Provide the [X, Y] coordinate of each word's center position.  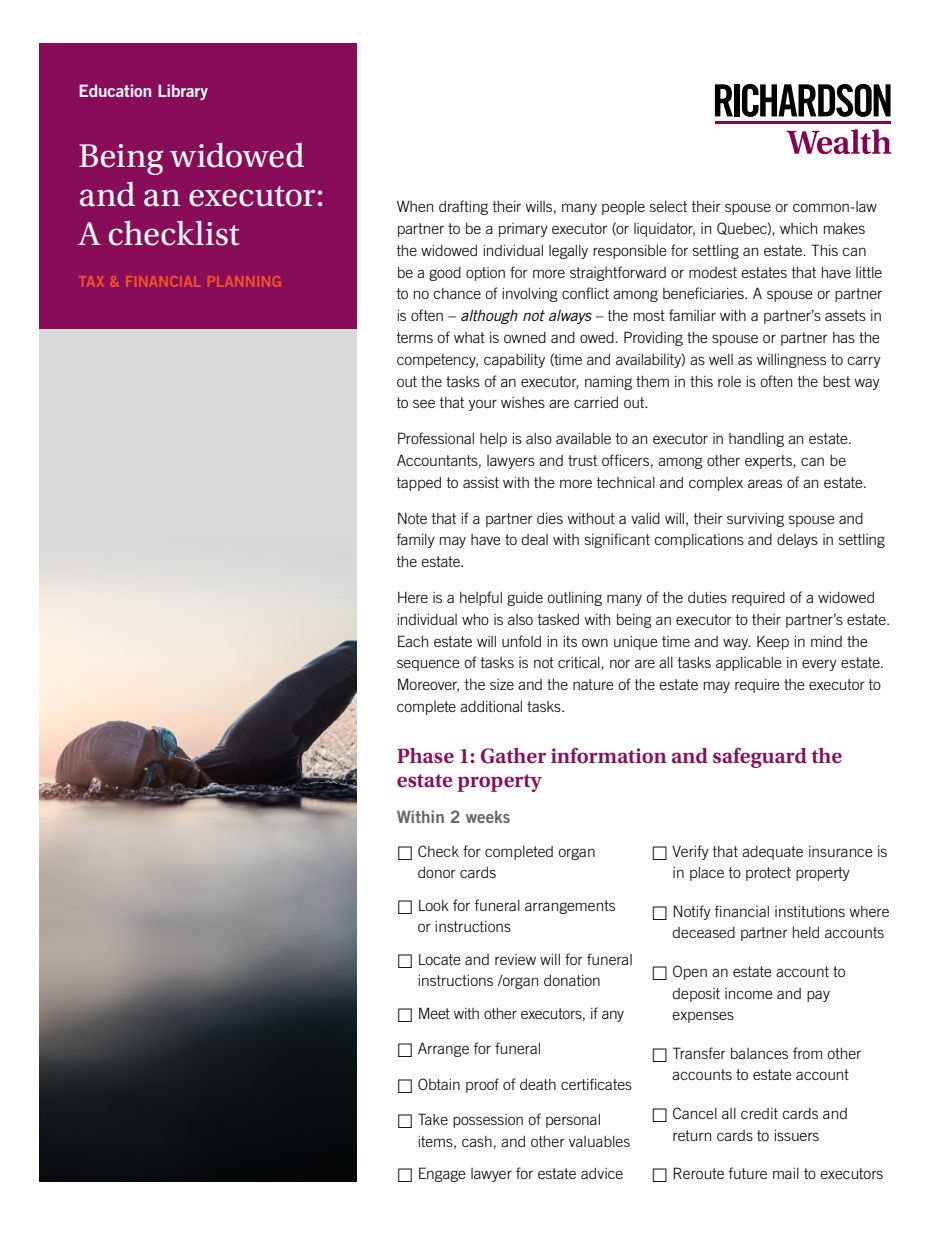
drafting [463, 207]
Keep [773, 642]
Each [413, 641]
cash [477, 1141]
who [475, 619]
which [798, 228]
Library [183, 92]
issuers [797, 1135]
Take [433, 1119]
